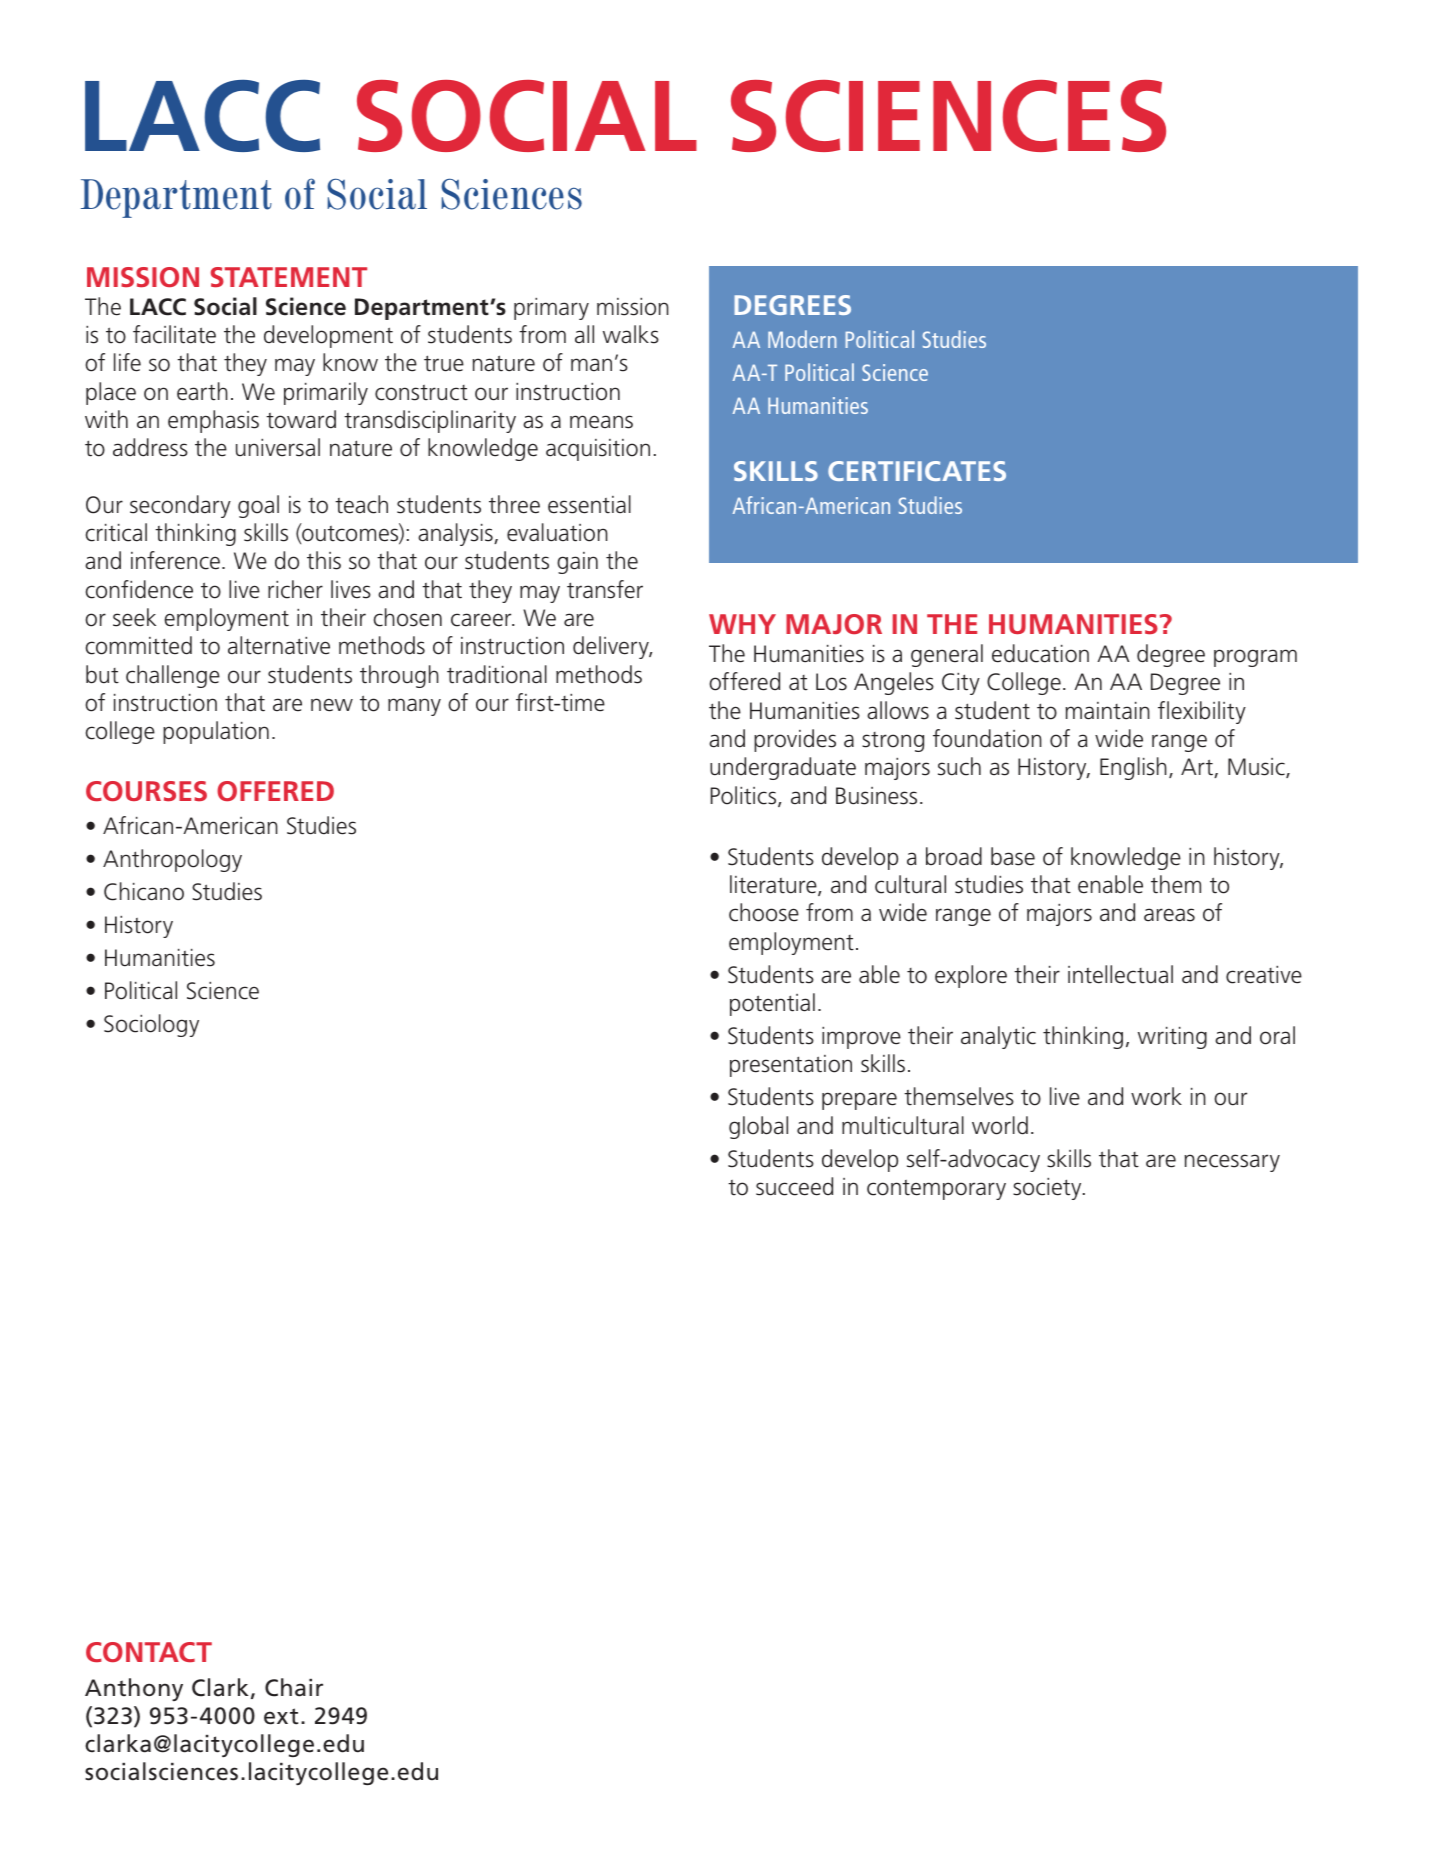 The image size is (1443, 1867). Describe the element at coordinates (917, 471) in the image. I see `CERTIFICATES` at that location.
